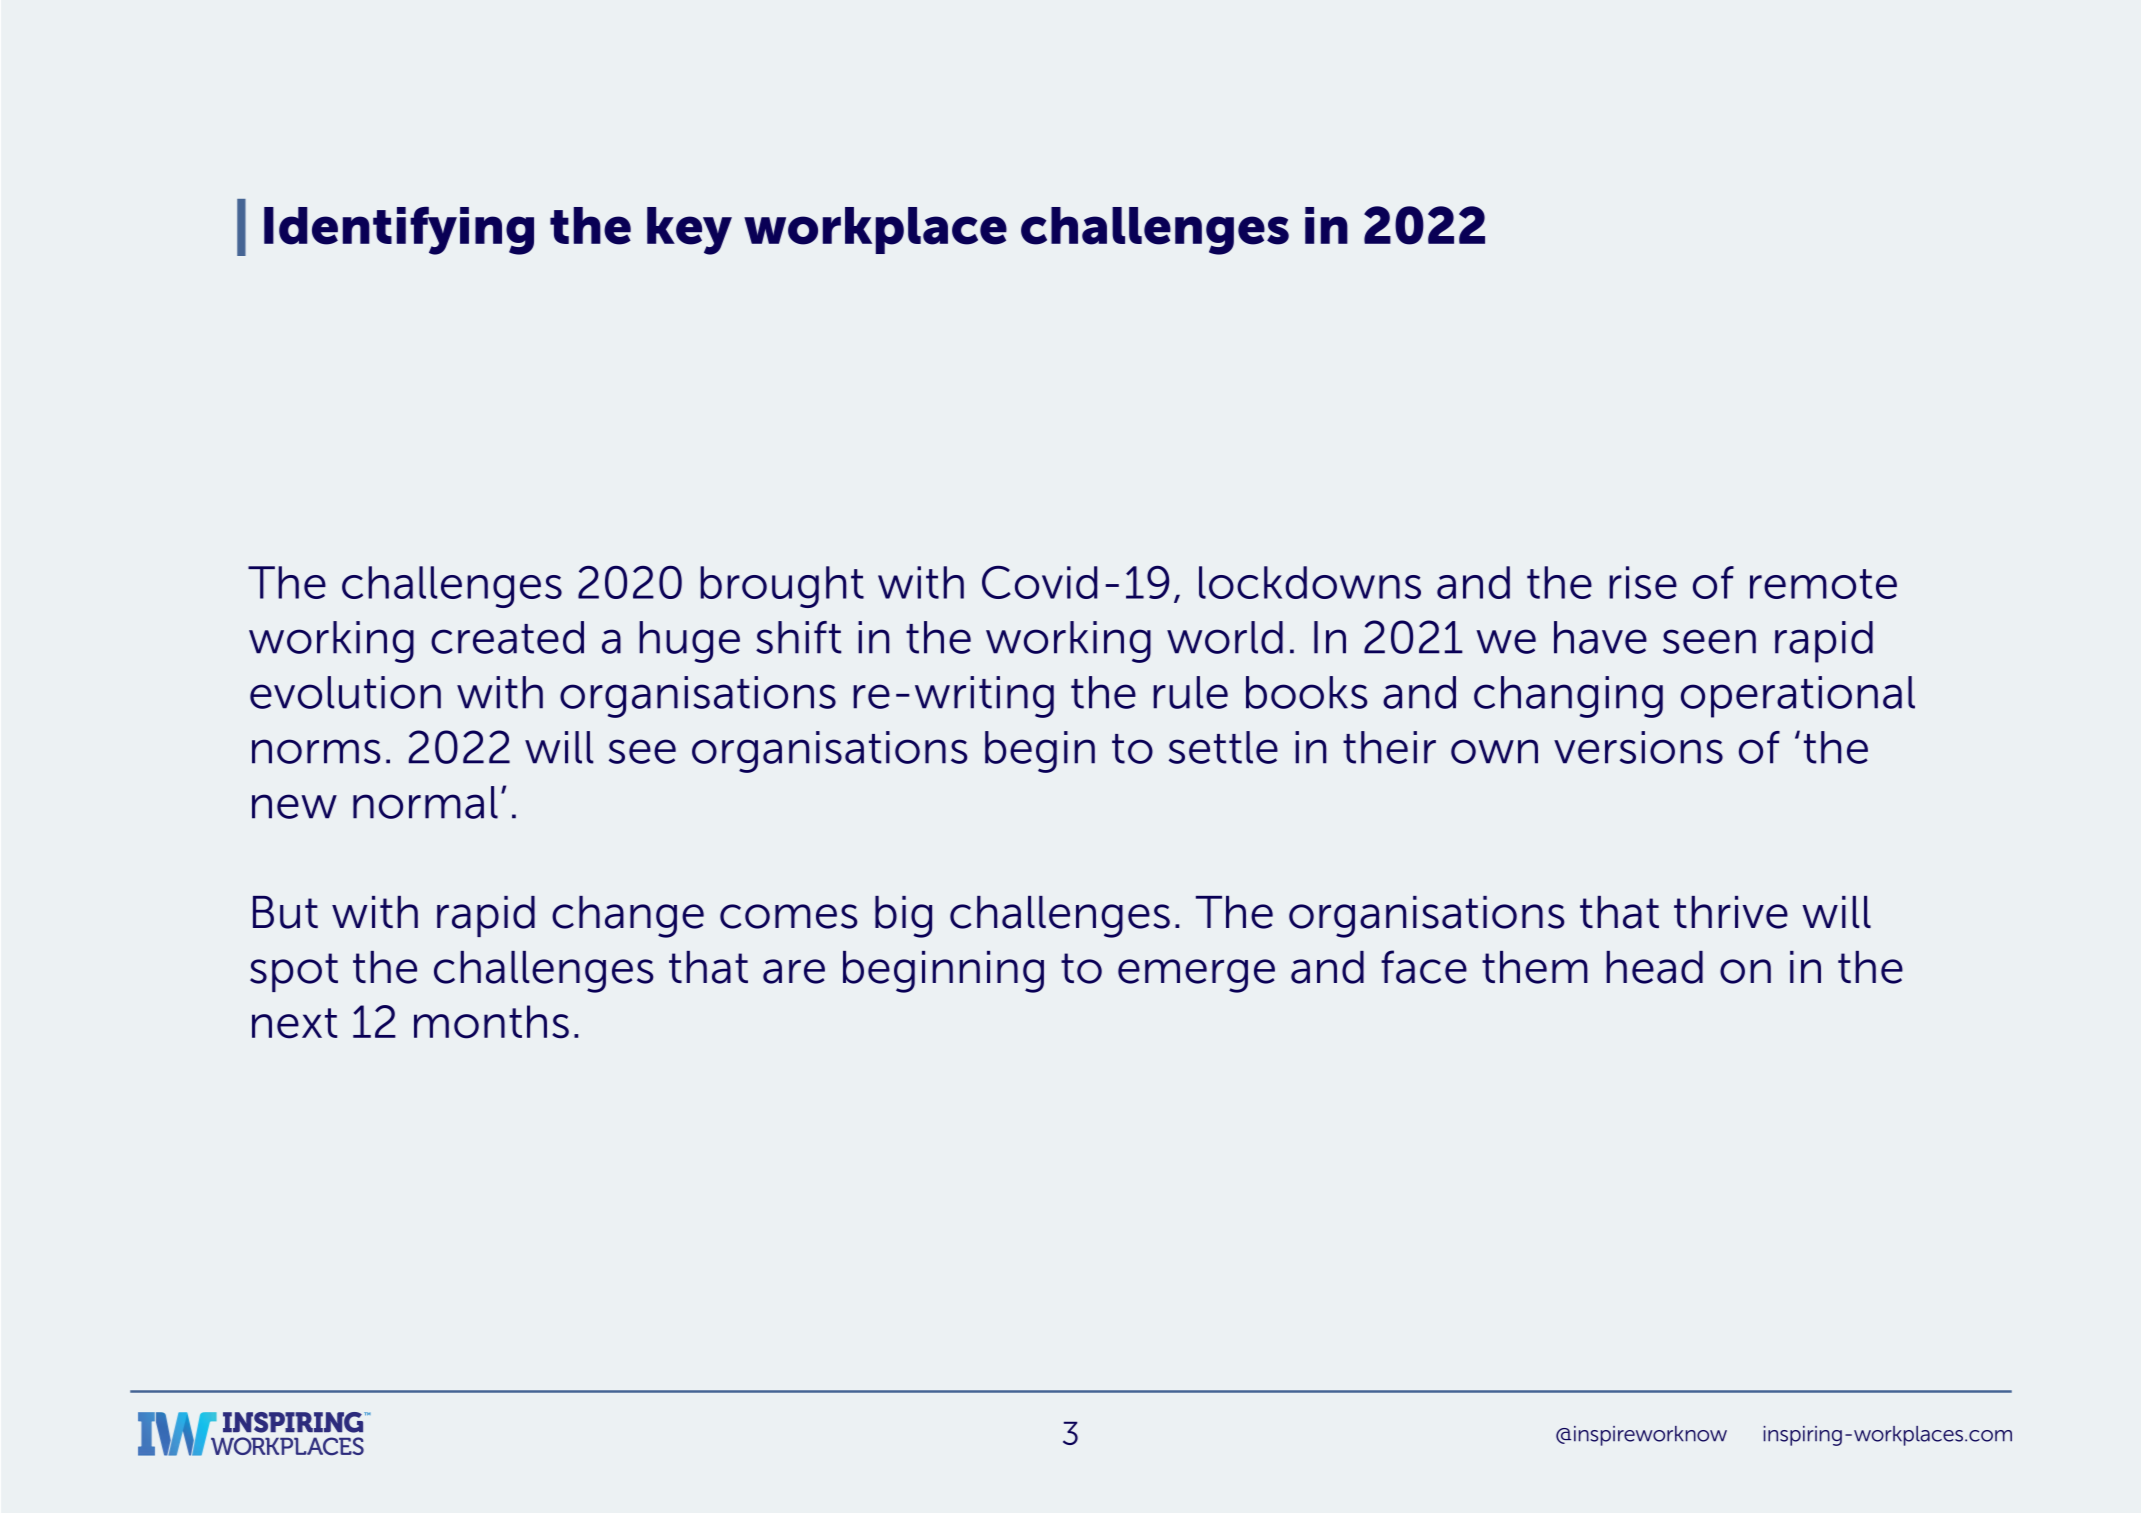  What do you see at coordinates (1643, 582) in the page?
I see `rise` at bounding box center [1643, 582].
